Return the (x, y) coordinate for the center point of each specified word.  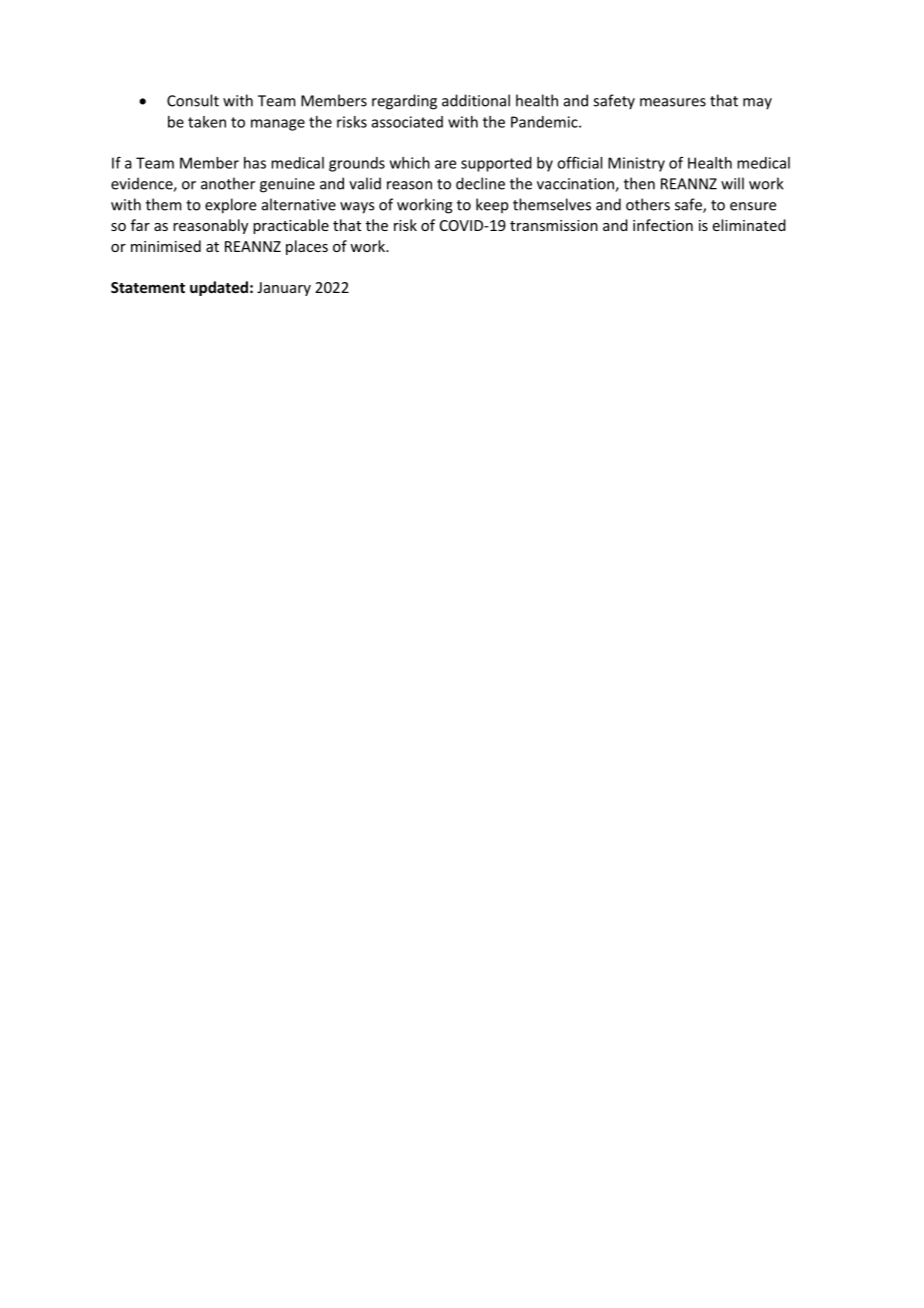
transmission (554, 225)
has (255, 163)
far (140, 225)
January (284, 289)
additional (476, 100)
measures (673, 102)
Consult (193, 100)
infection (663, 225)
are (445, 164)
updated (219, 288)
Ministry (636, 164)
